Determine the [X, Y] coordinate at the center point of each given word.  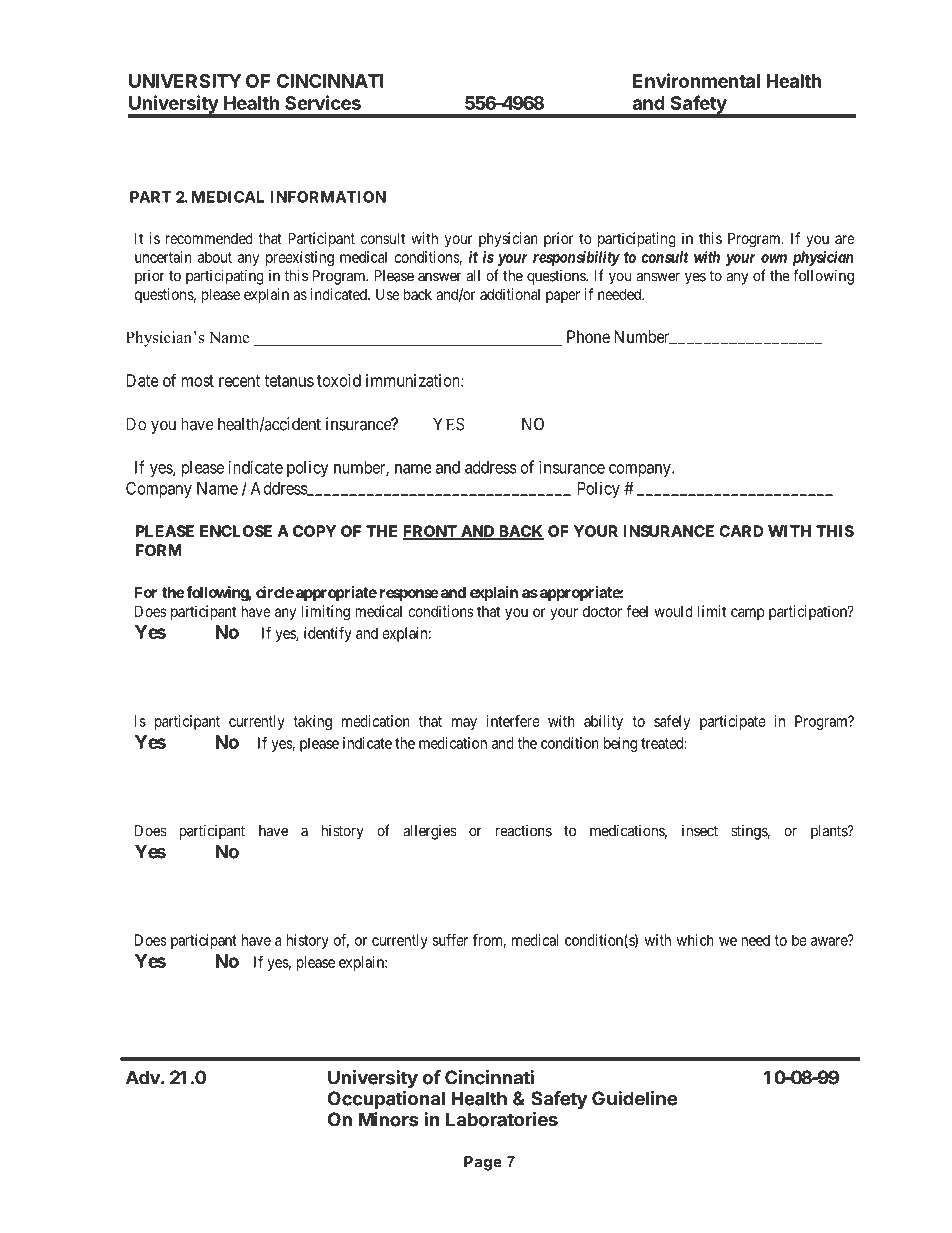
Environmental [696, 80]
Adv [144, 1077]
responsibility [576, 258]
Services [323, 102]
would [673, 611]
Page [483, 1163]
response [409, 595]
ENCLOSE [236, 531]
